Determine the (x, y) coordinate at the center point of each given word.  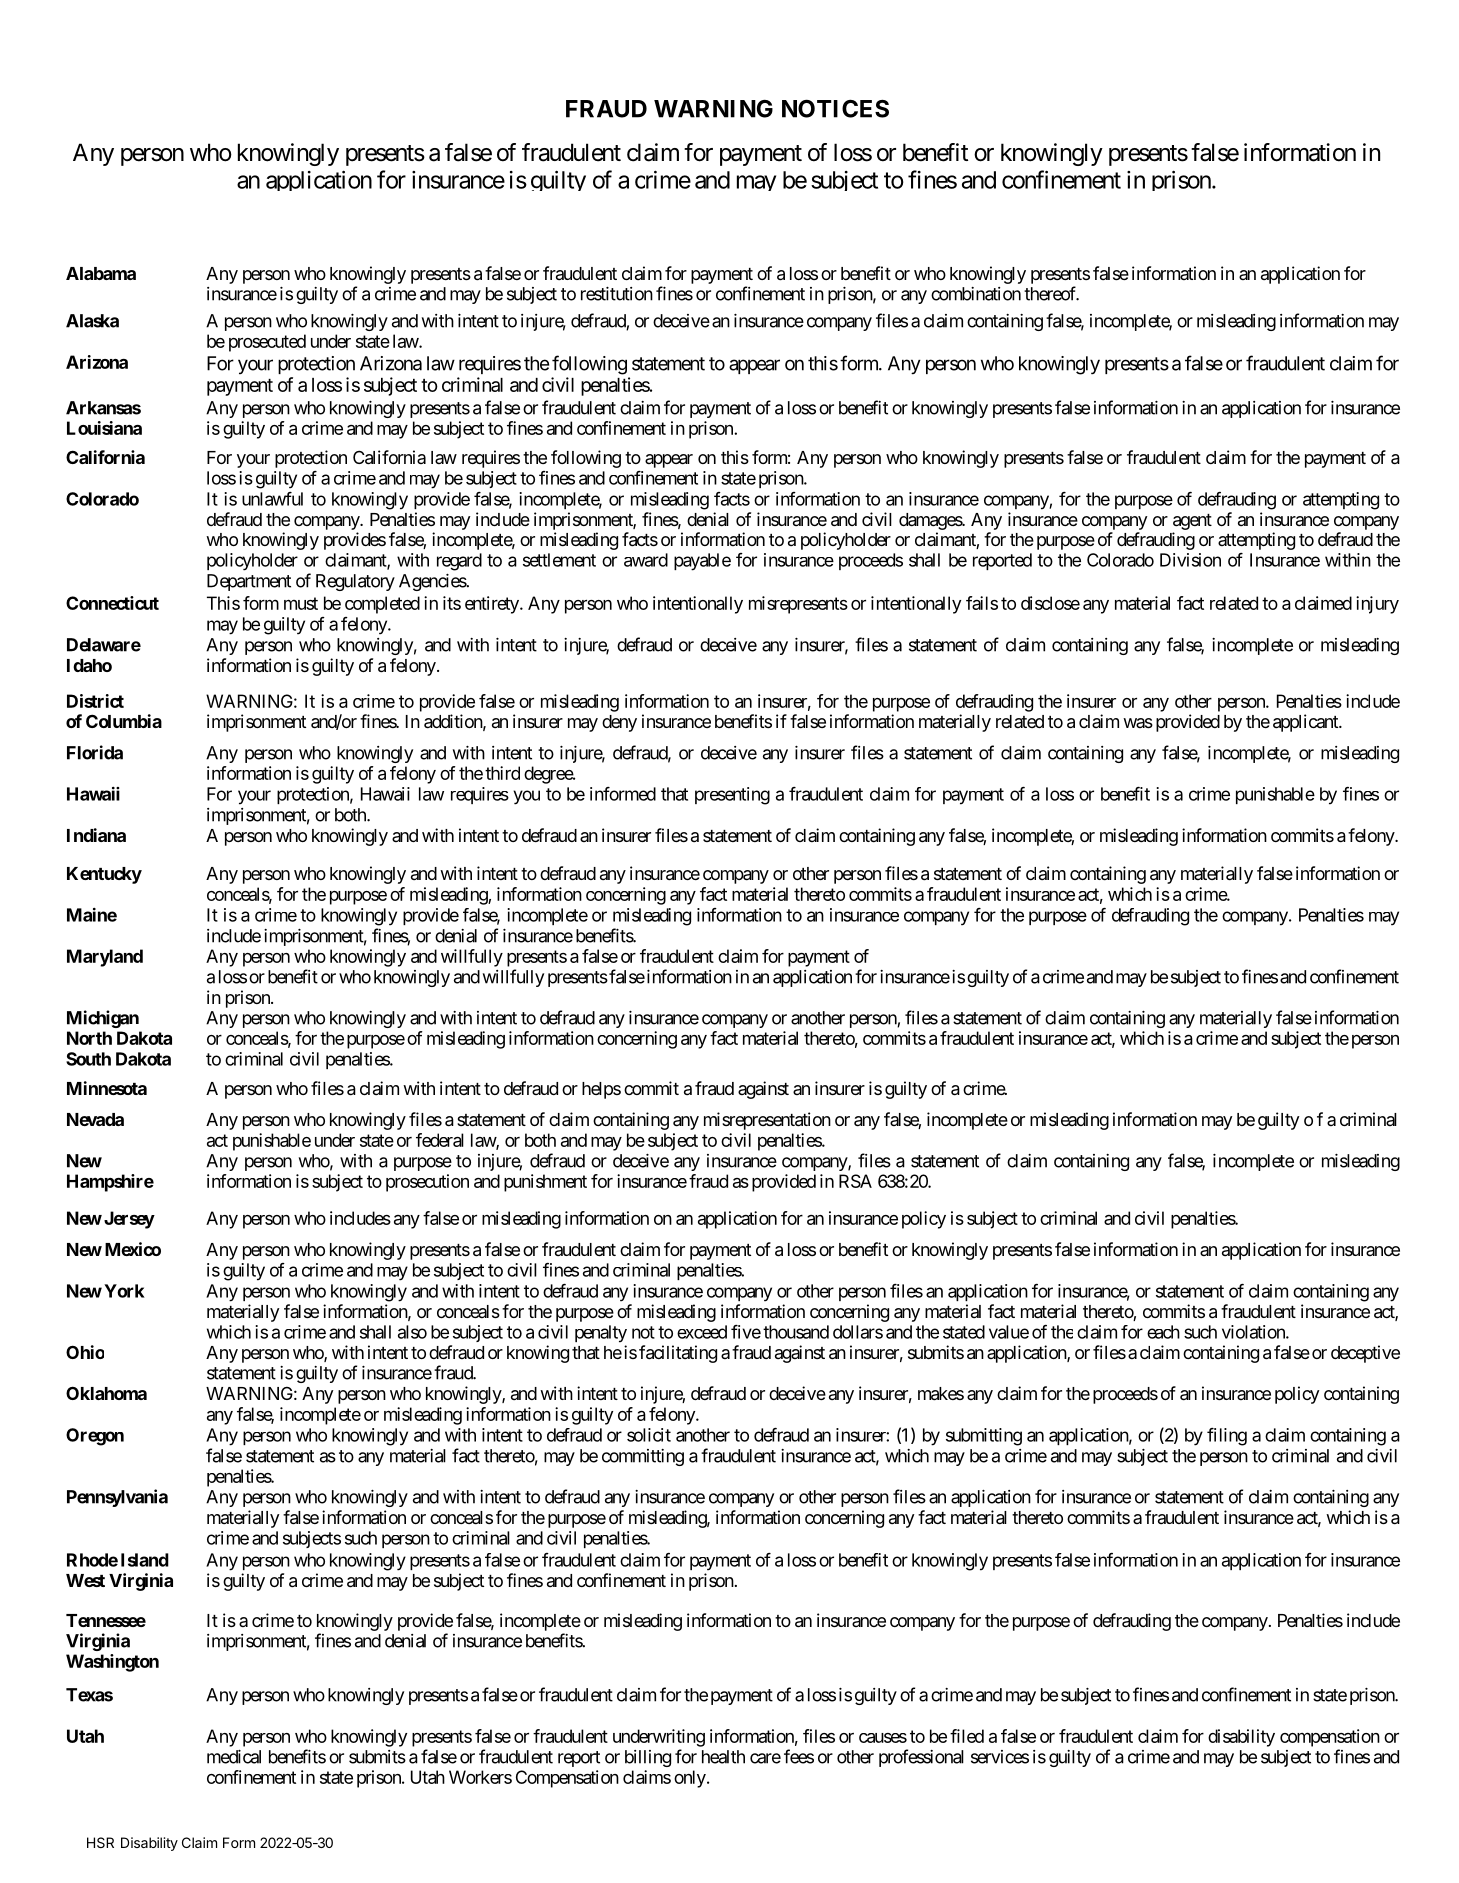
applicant (1306, 723)
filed (967, 1736)
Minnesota (107, 1088)
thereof (1051, 293)
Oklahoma (106, 1393)
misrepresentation (767, 1121)
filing (1227, 1437)
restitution (617, 294)
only (690, 1779)
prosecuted (267, 343)
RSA (855, 1181)
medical (234, 1757)
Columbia (124, 721)
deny (619, 723)
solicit (649, 1435)
